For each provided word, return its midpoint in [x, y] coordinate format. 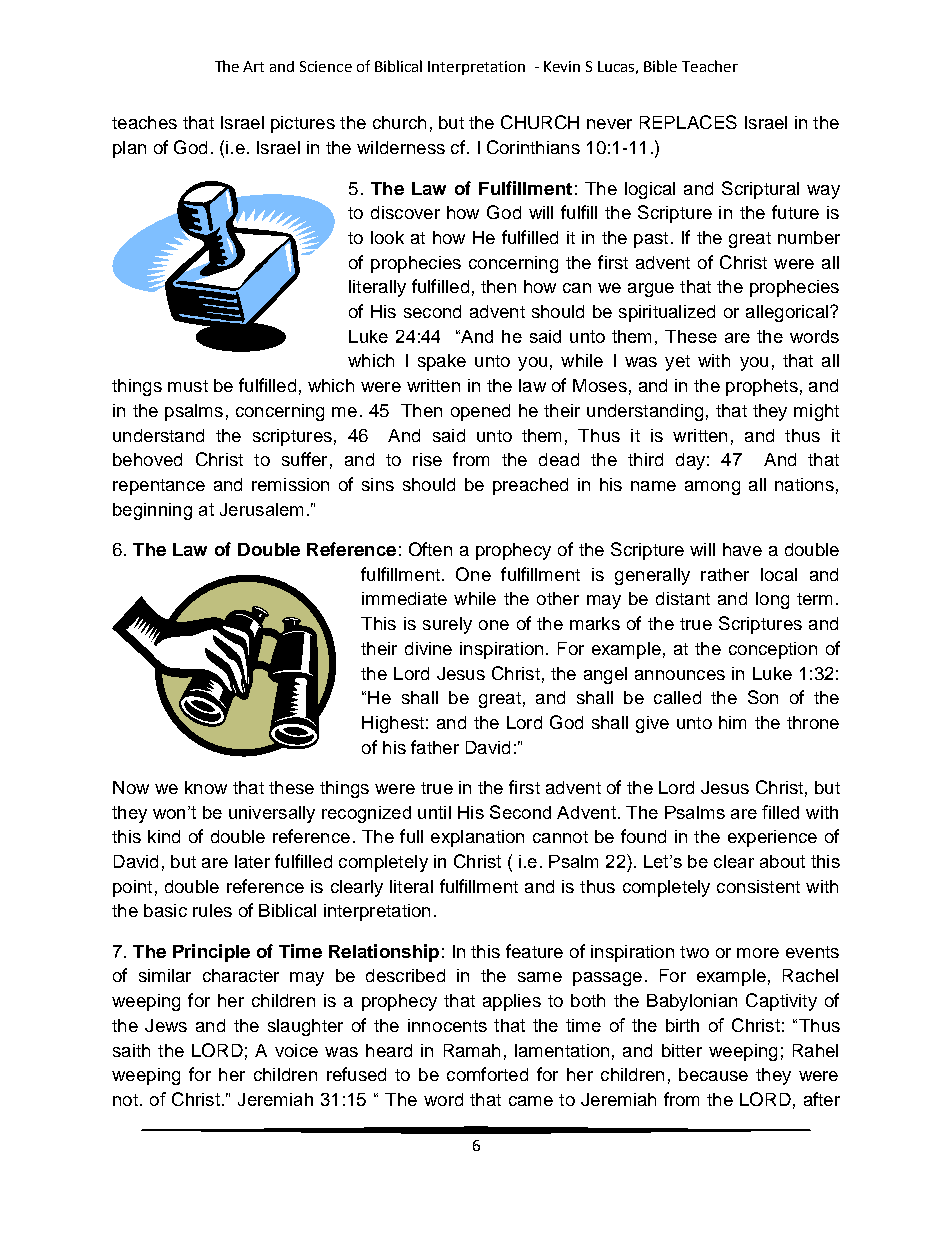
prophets [762, 387]
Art [253, 66]
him [732, 722]
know [206, 787]
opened [480, 412]
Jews [166, 1025]
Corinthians [533, 147]
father [435, 747]
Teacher [710, 66]
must [188, 386]
